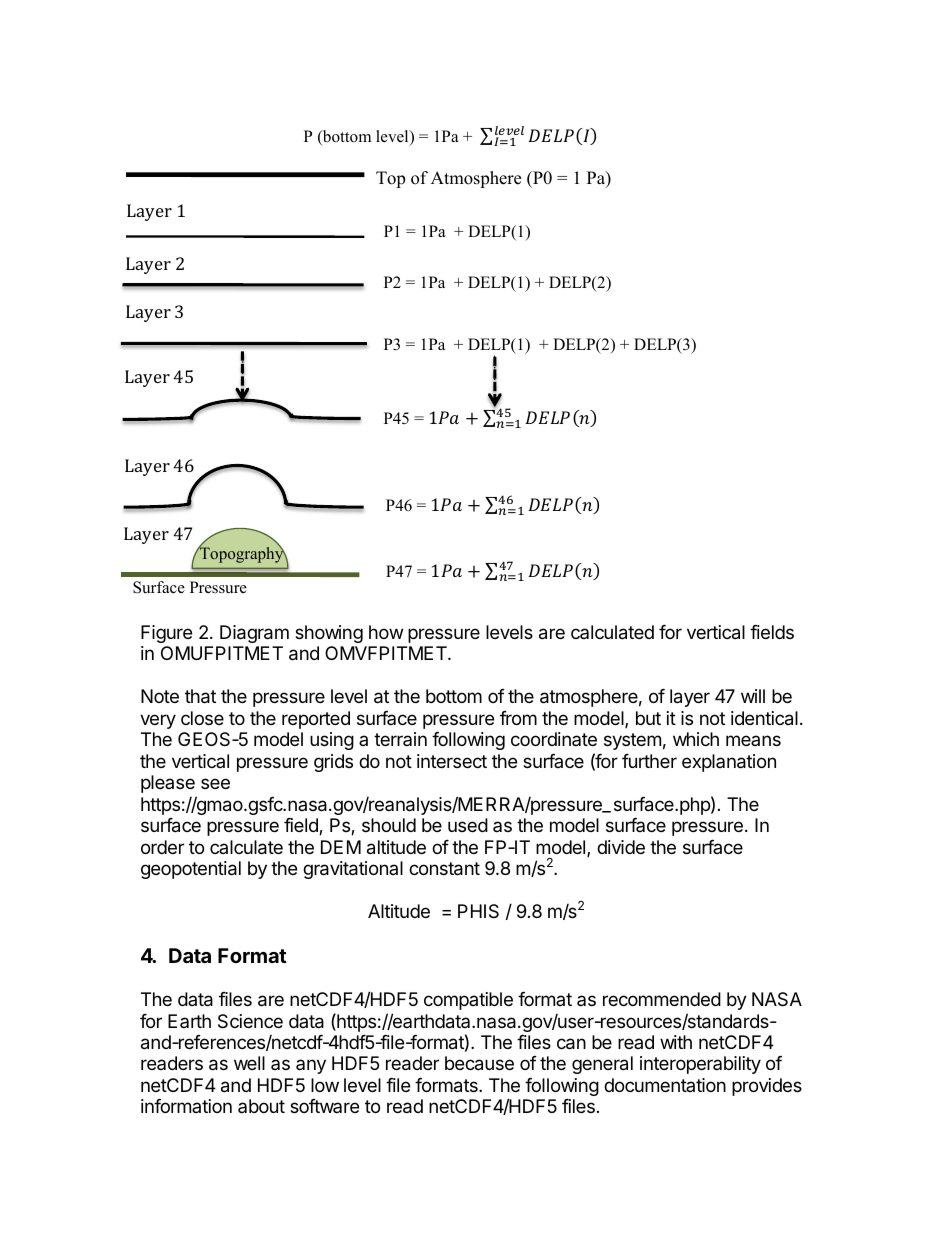 This page has width=952, height=1233. Describe the element at coordinates (444, 869) in the page. I see `constant` at that location.
